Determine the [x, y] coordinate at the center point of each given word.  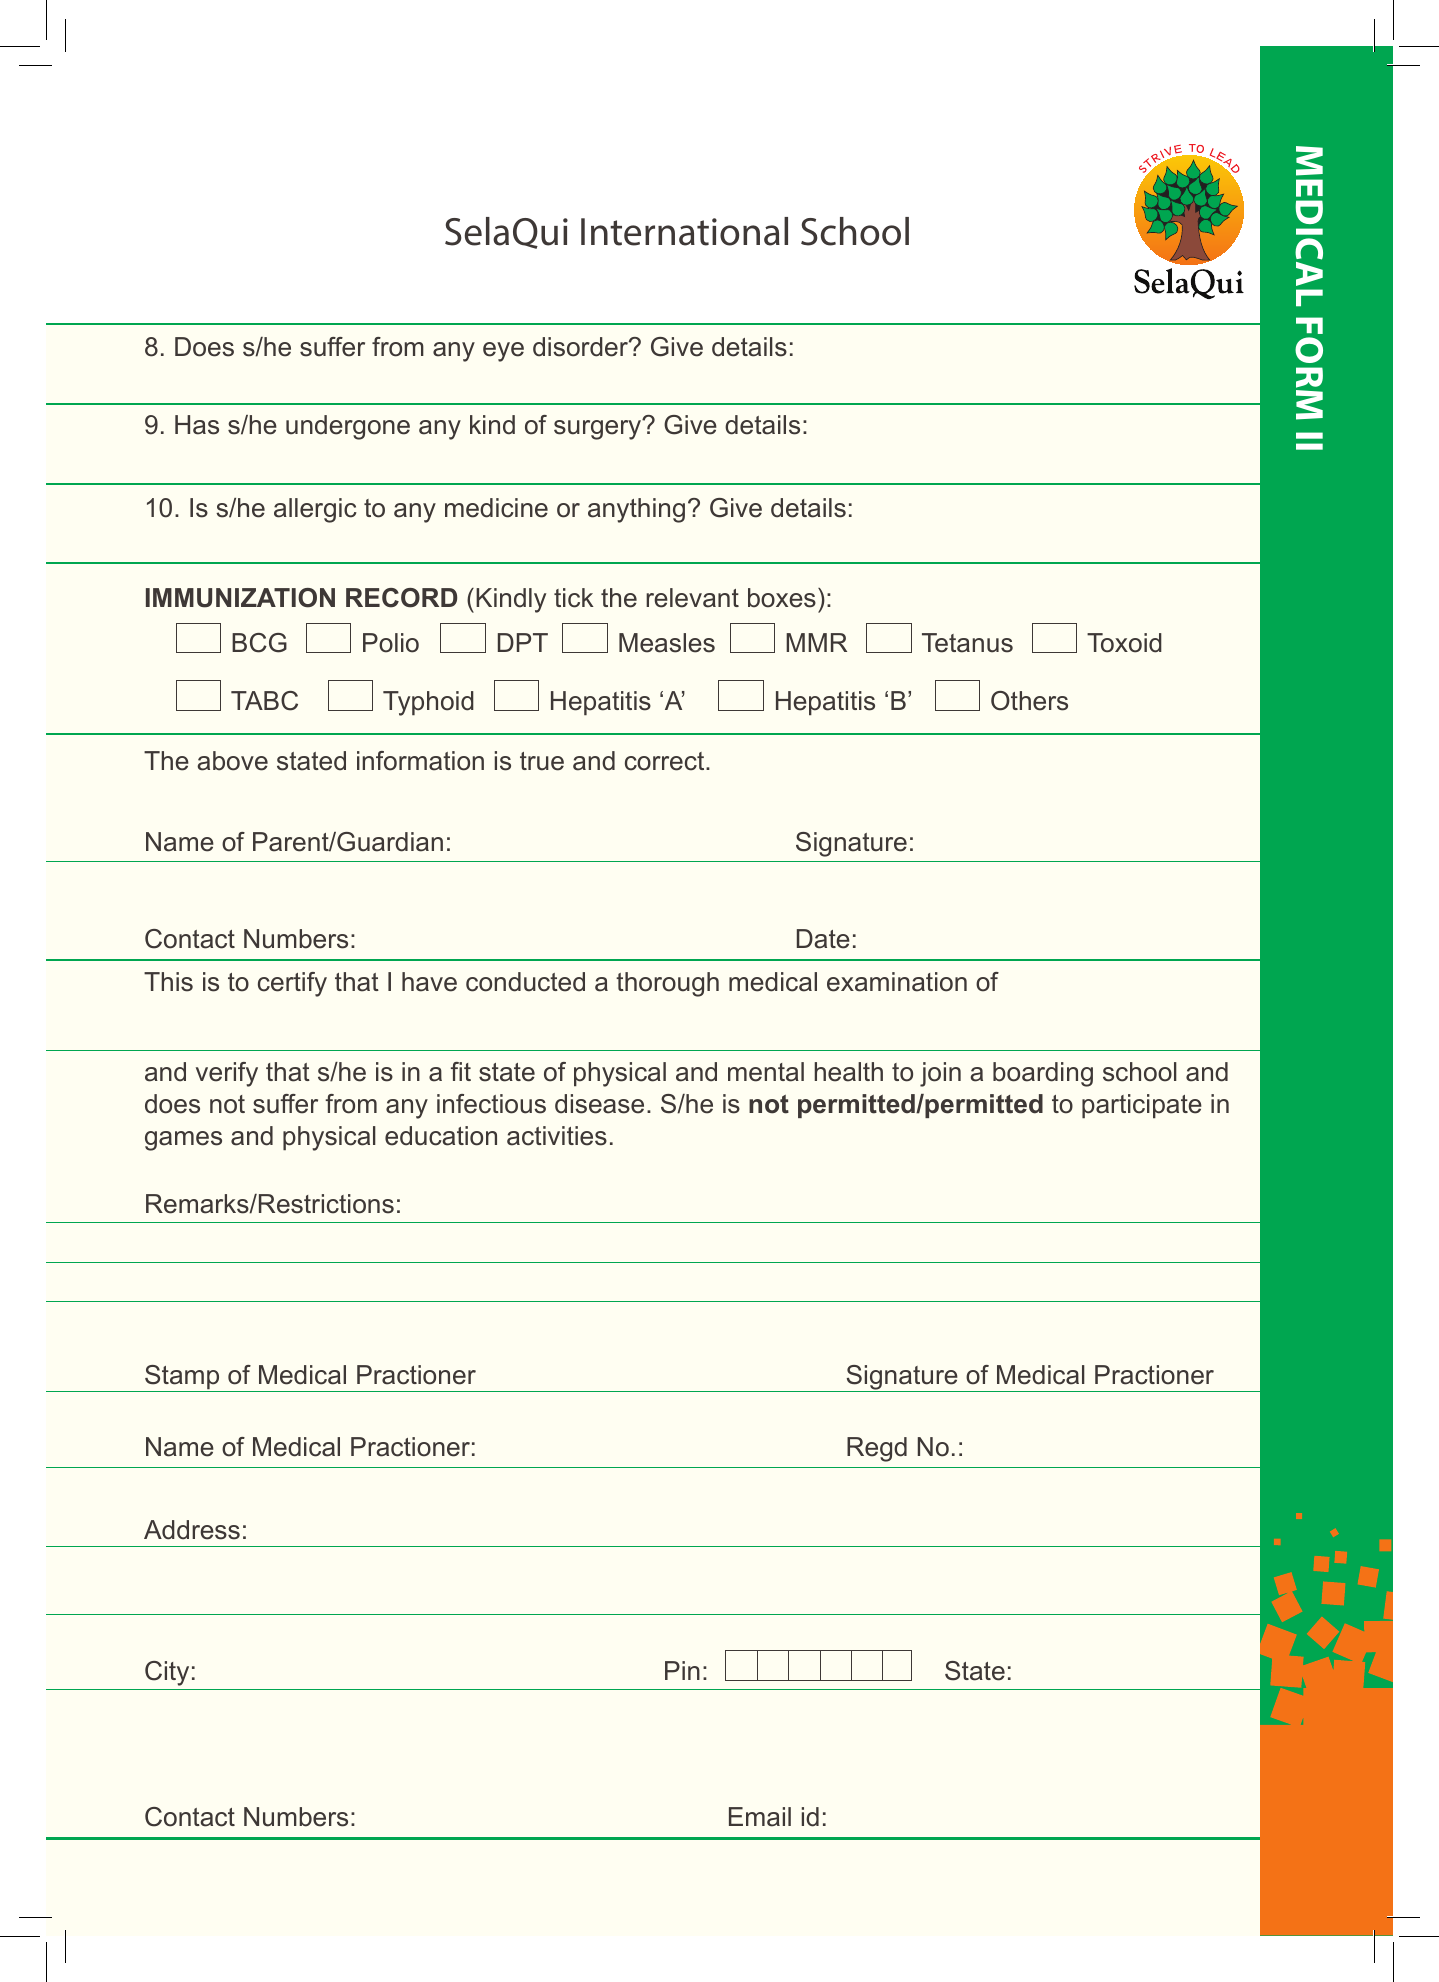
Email [760, 1817]
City [167, 1673]
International [684, 231]
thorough [667, 984]
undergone [348, 427]
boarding [1043, 1074]
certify [292, 984]
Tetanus [967, 643]
